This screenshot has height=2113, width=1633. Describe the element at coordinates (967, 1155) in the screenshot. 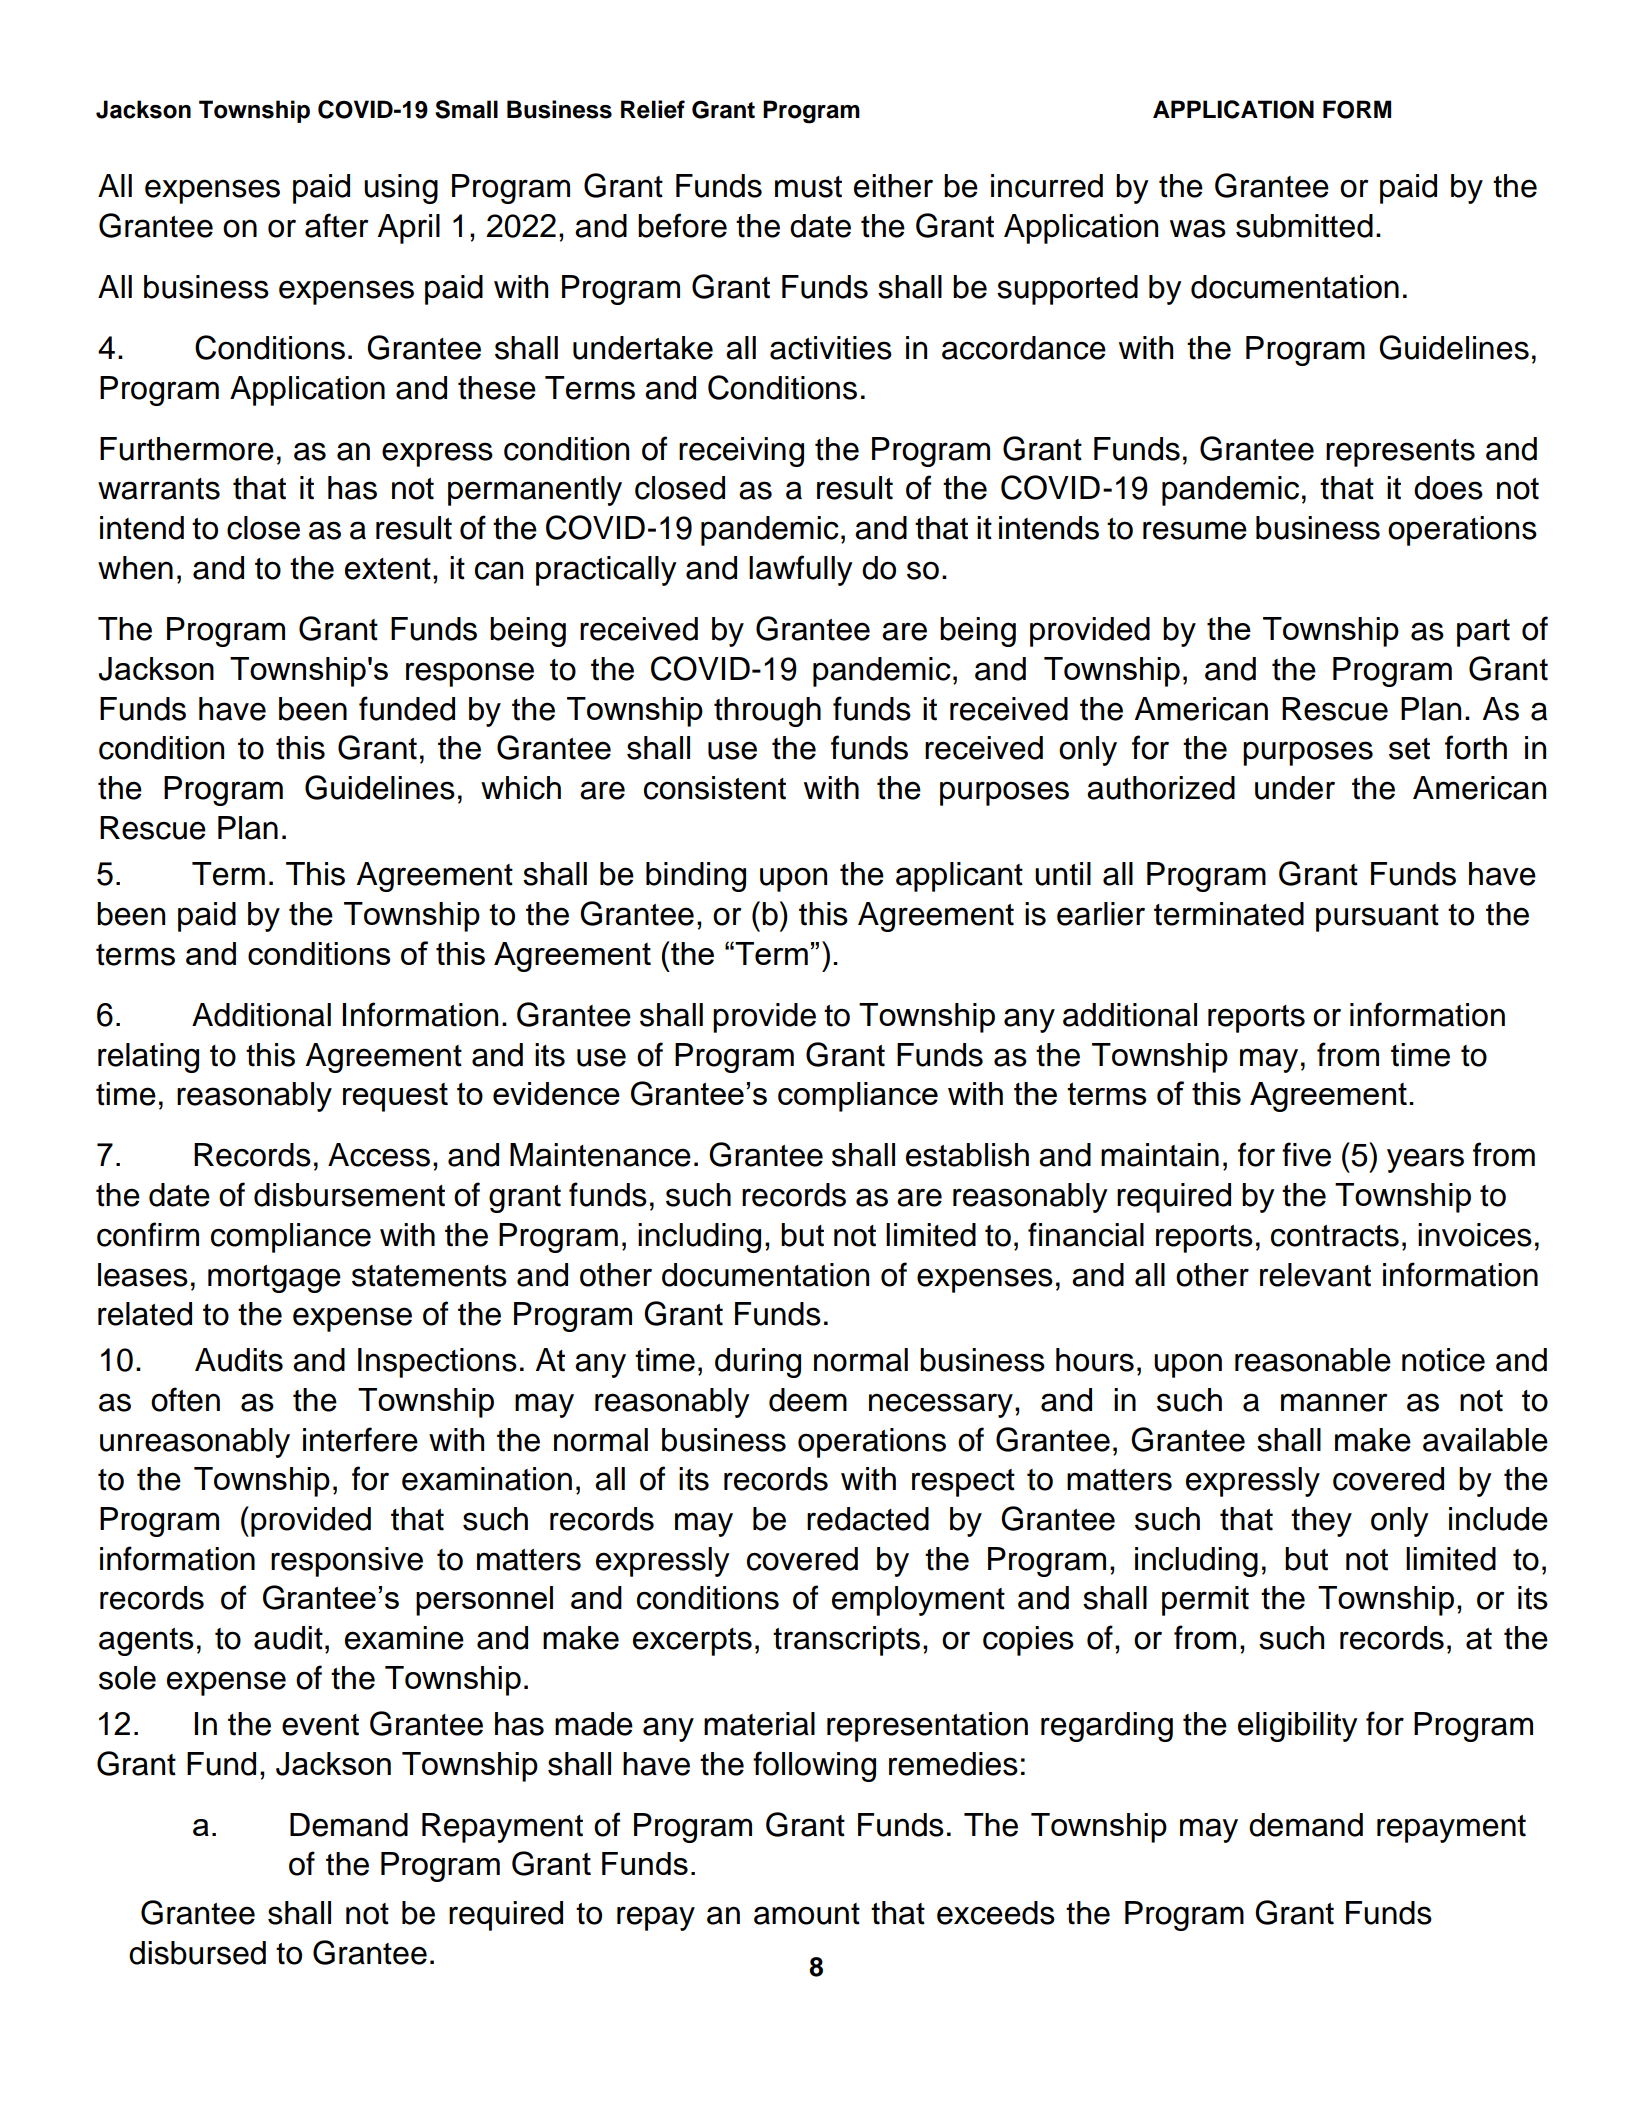

I see `establish` at that location.
